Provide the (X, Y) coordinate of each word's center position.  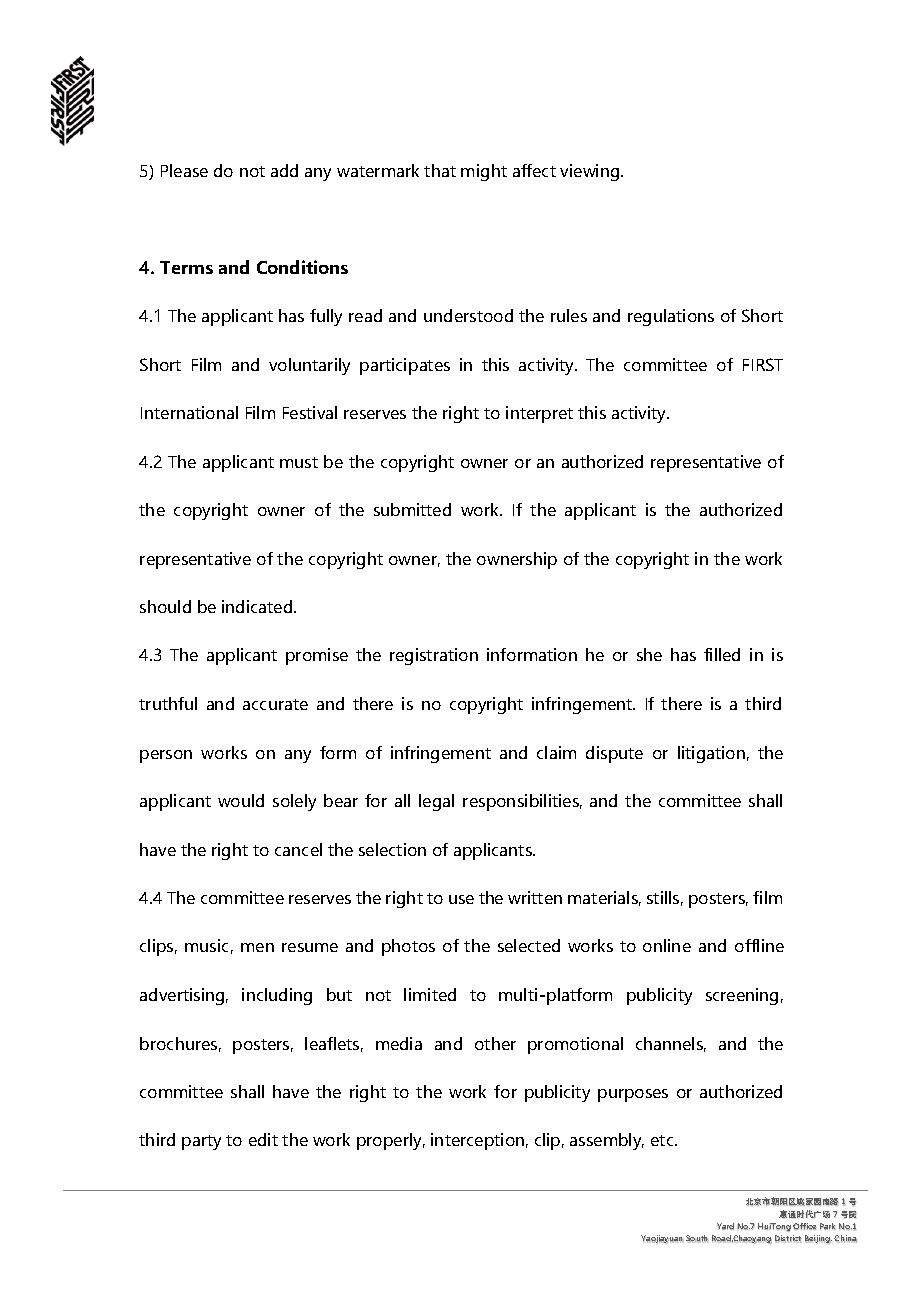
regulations (671, 317)
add (284, 170)
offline (759, 945)
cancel (298, 849)
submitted (412, 509)
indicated (258, 606)
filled (722, 654)
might (484, 172)
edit (263, 1139)
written (535, 897)
